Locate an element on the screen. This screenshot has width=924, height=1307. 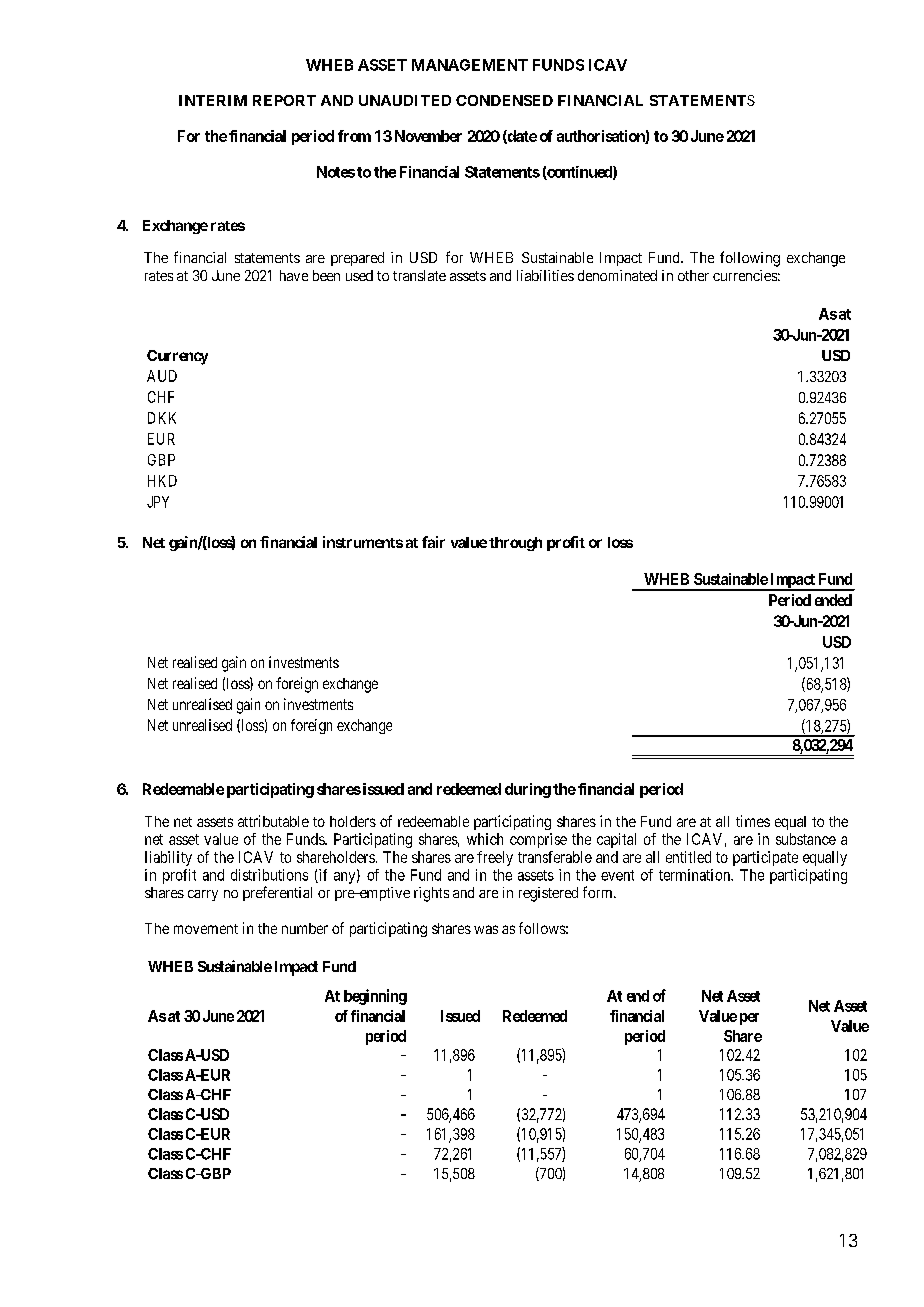
was is located at coordinates (486, 929).
